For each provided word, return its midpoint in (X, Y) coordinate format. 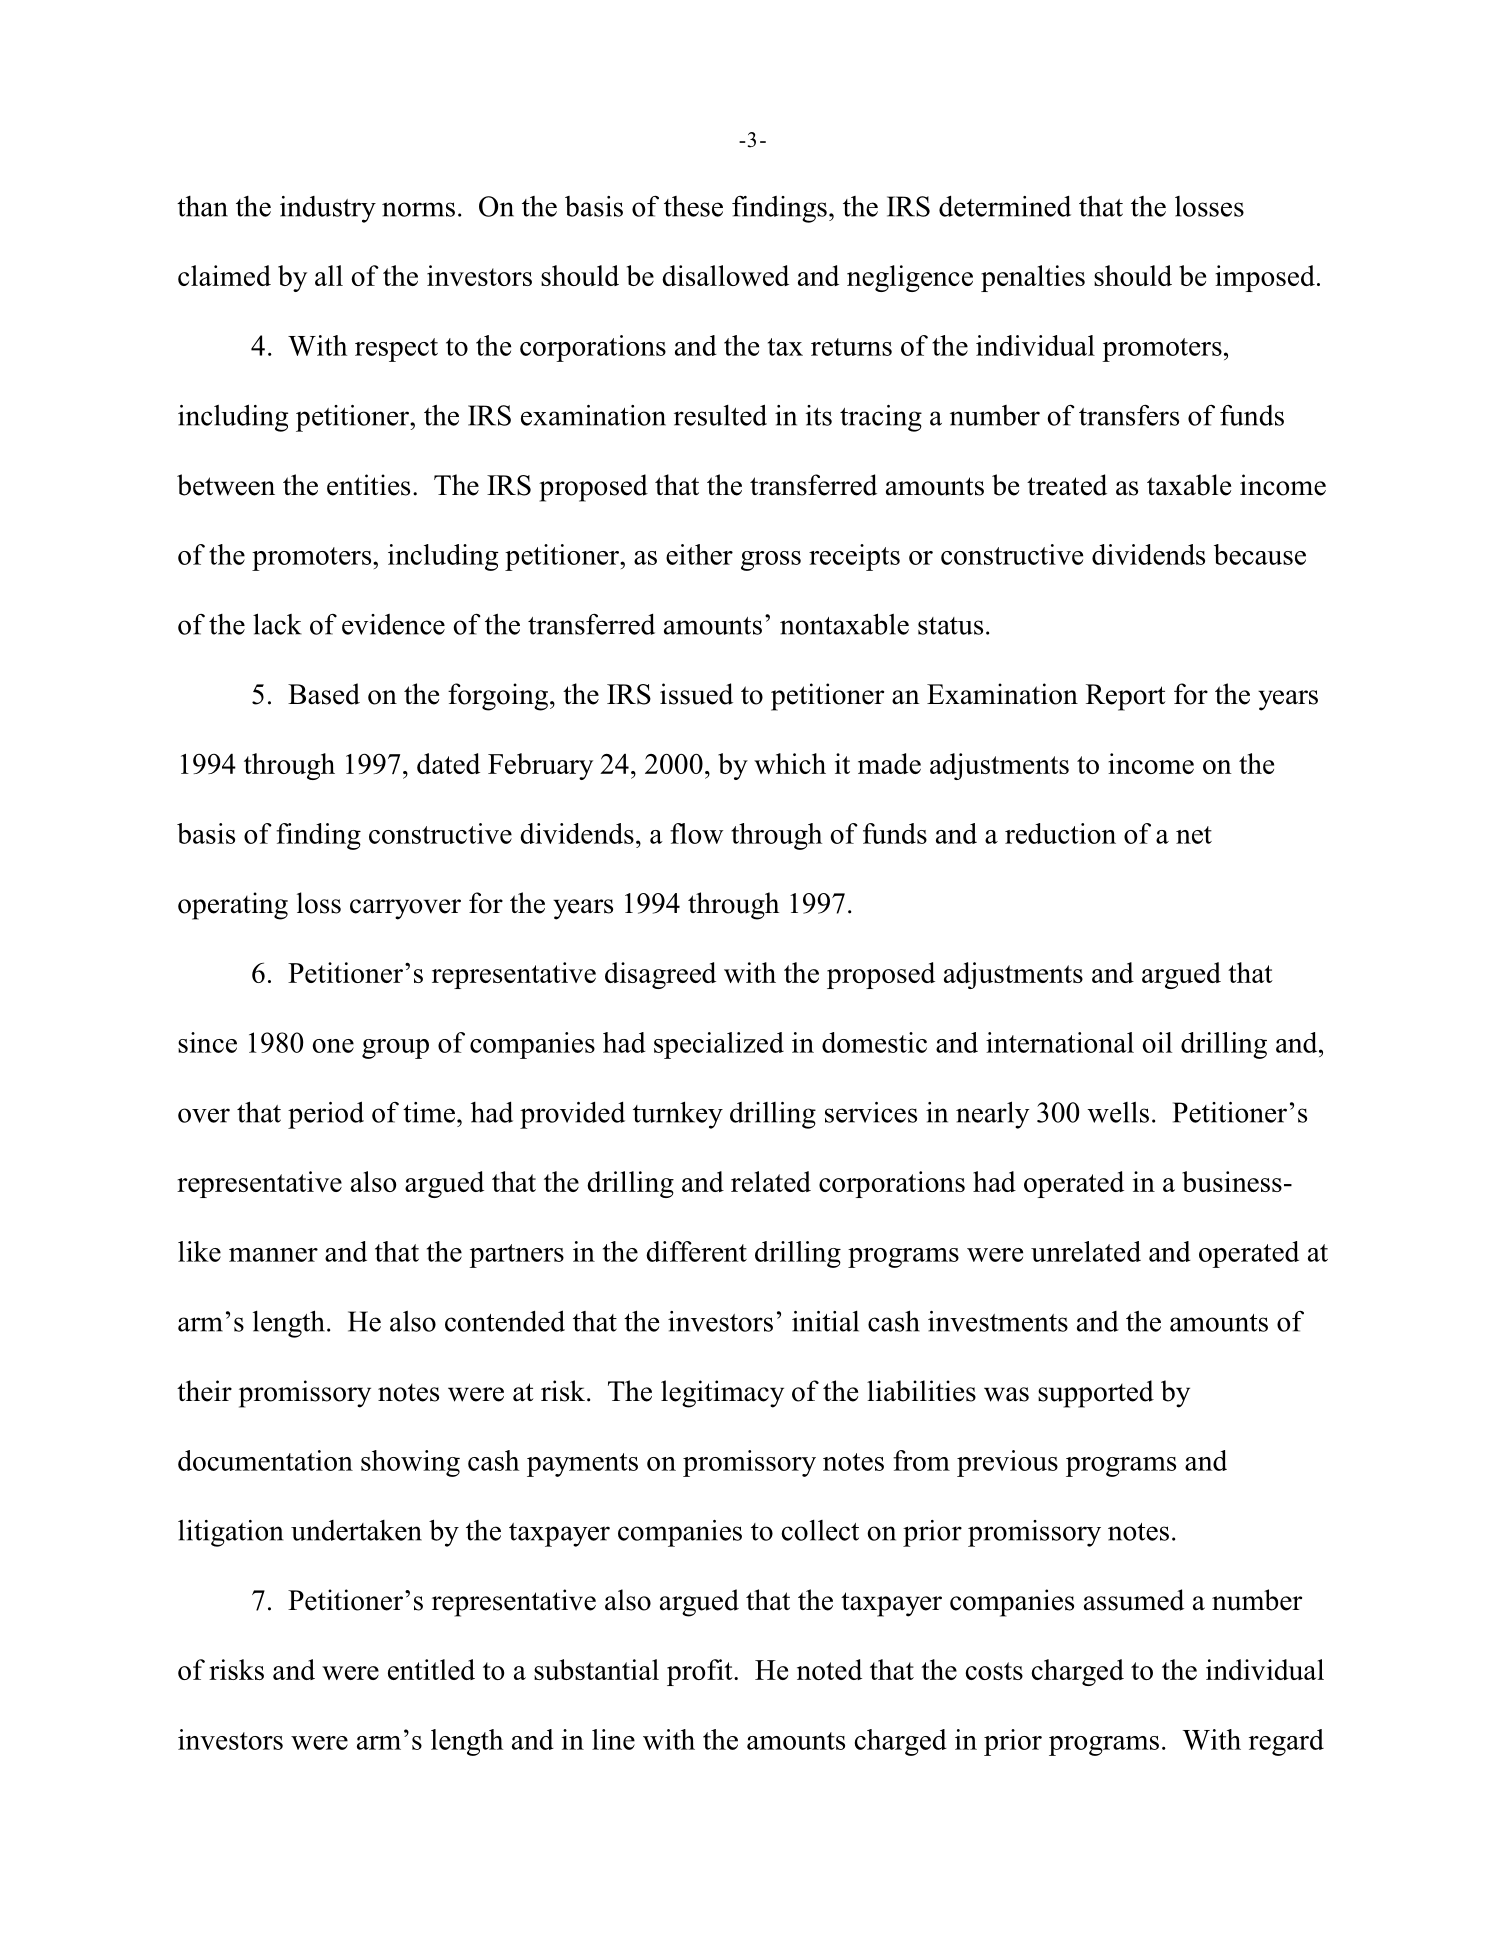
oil (1157, 1042)
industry (328, 209)
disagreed (660, 975)
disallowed (725, 275)
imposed (1265, 278)
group (395, 1049)
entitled (431, 1669)
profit (701, 1672)
